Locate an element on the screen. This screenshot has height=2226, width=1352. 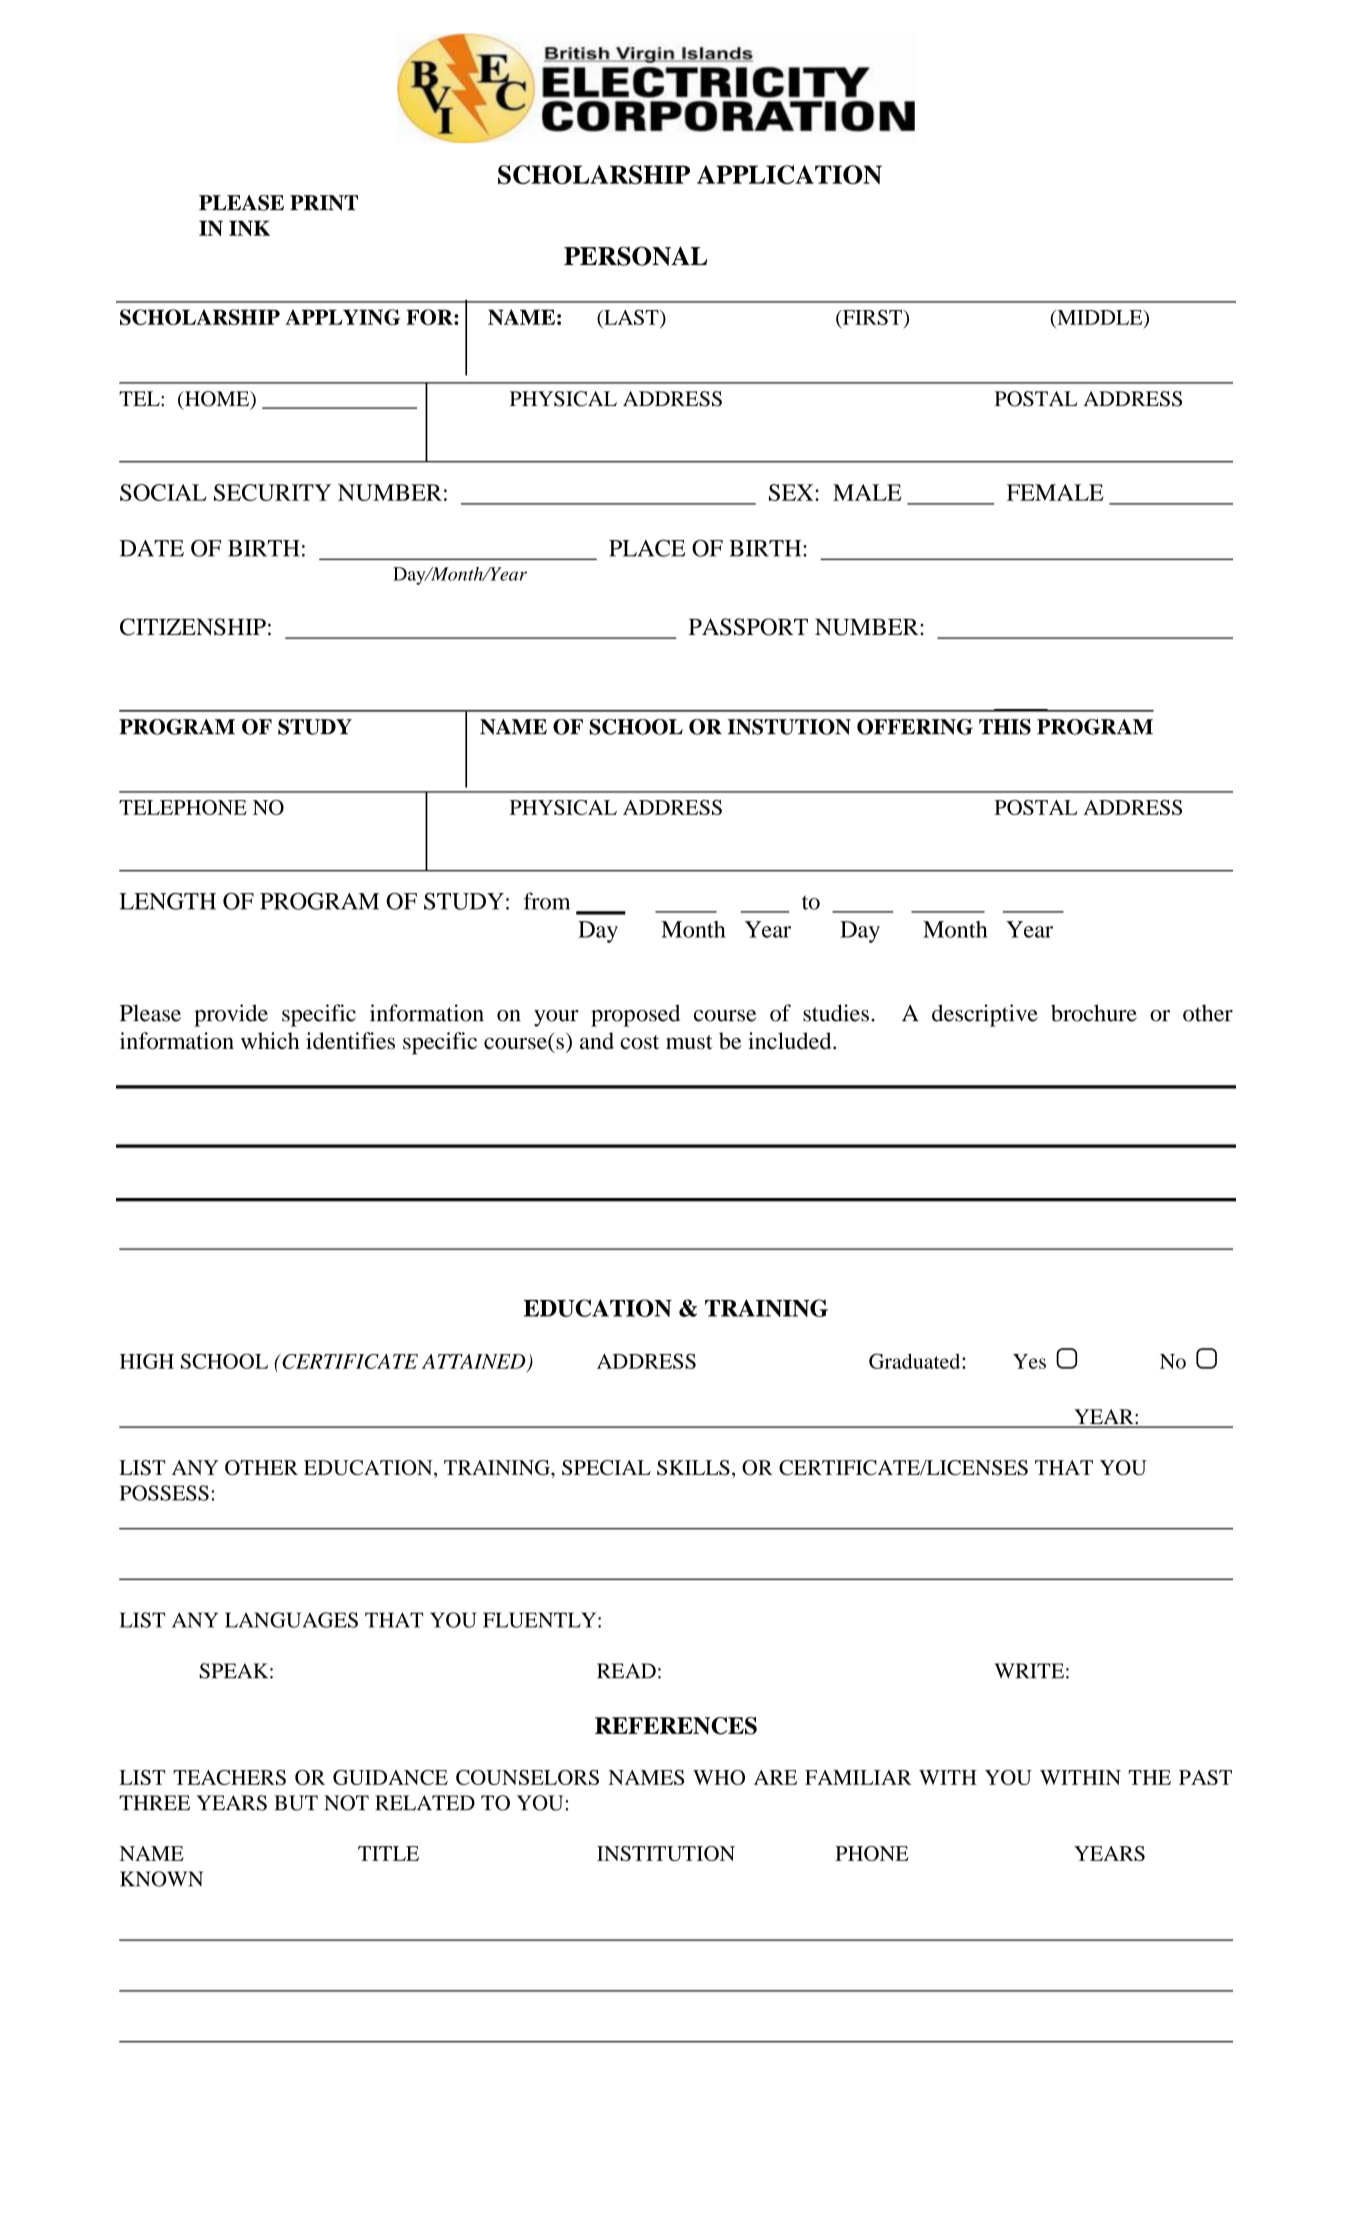
INK is located at coordinates (249, 228).
